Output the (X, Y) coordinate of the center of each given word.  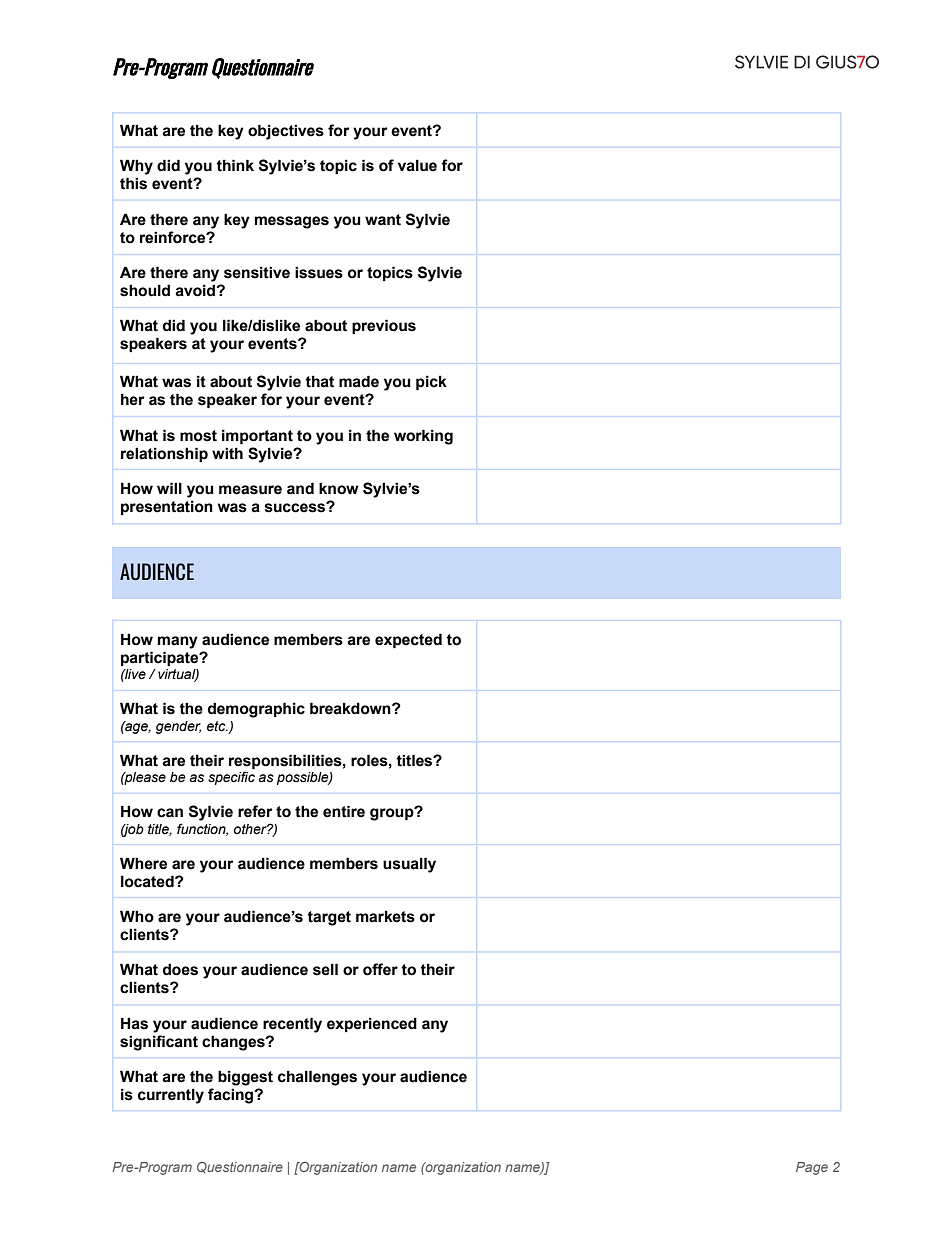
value (417, 165)
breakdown (351, 708)
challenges (317, 1078)
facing (232, 1096)
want (383, 220)
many (178, 642)
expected (408, 640)
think (235, 165)
